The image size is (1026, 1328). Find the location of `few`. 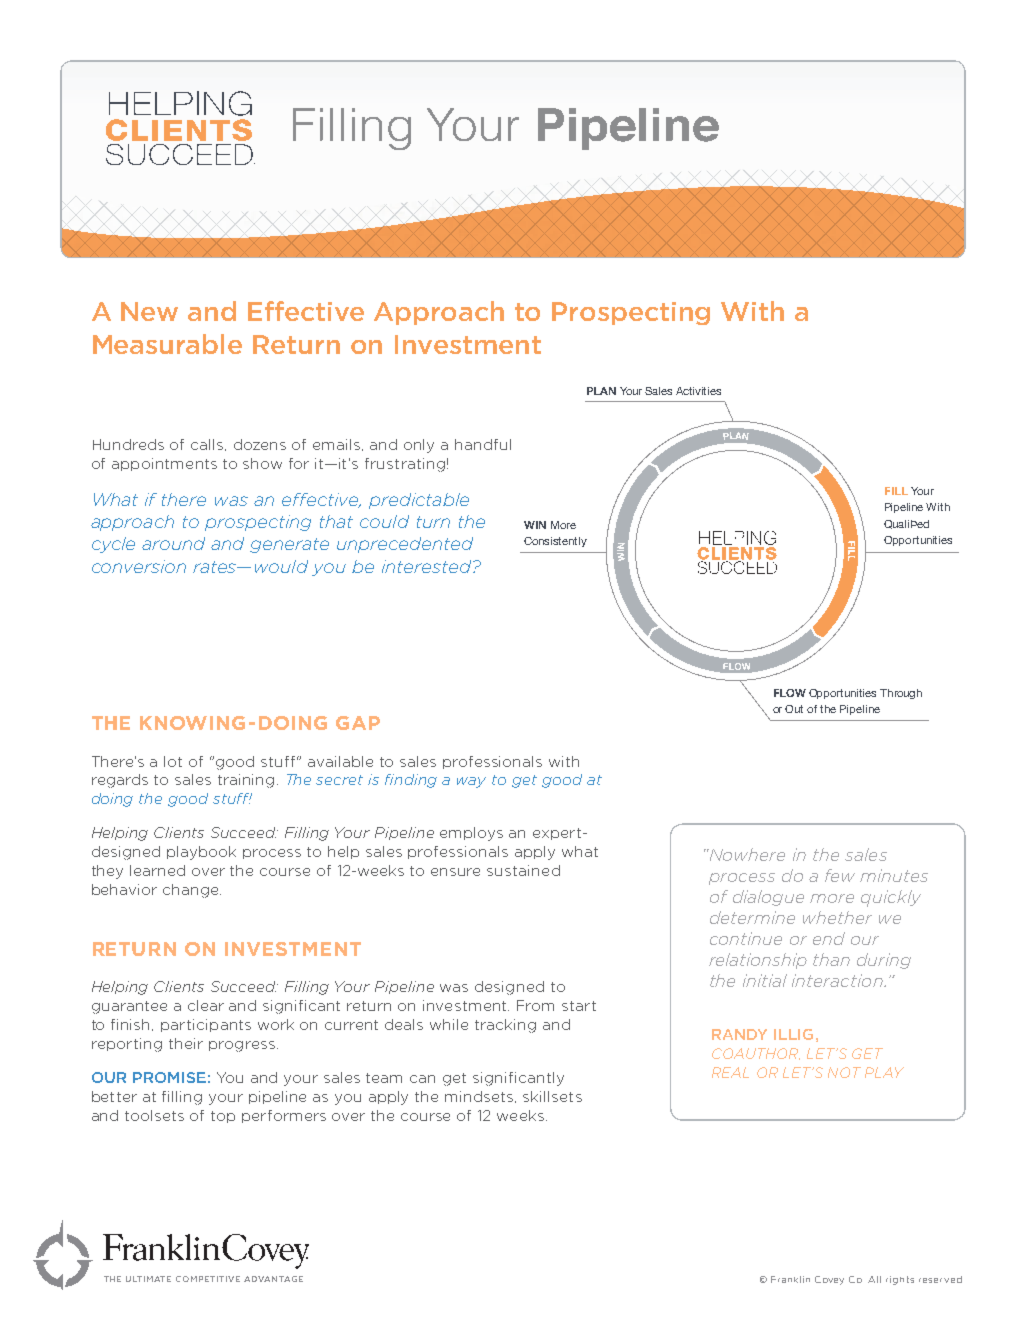

few is located at coordinates (840, 875).
